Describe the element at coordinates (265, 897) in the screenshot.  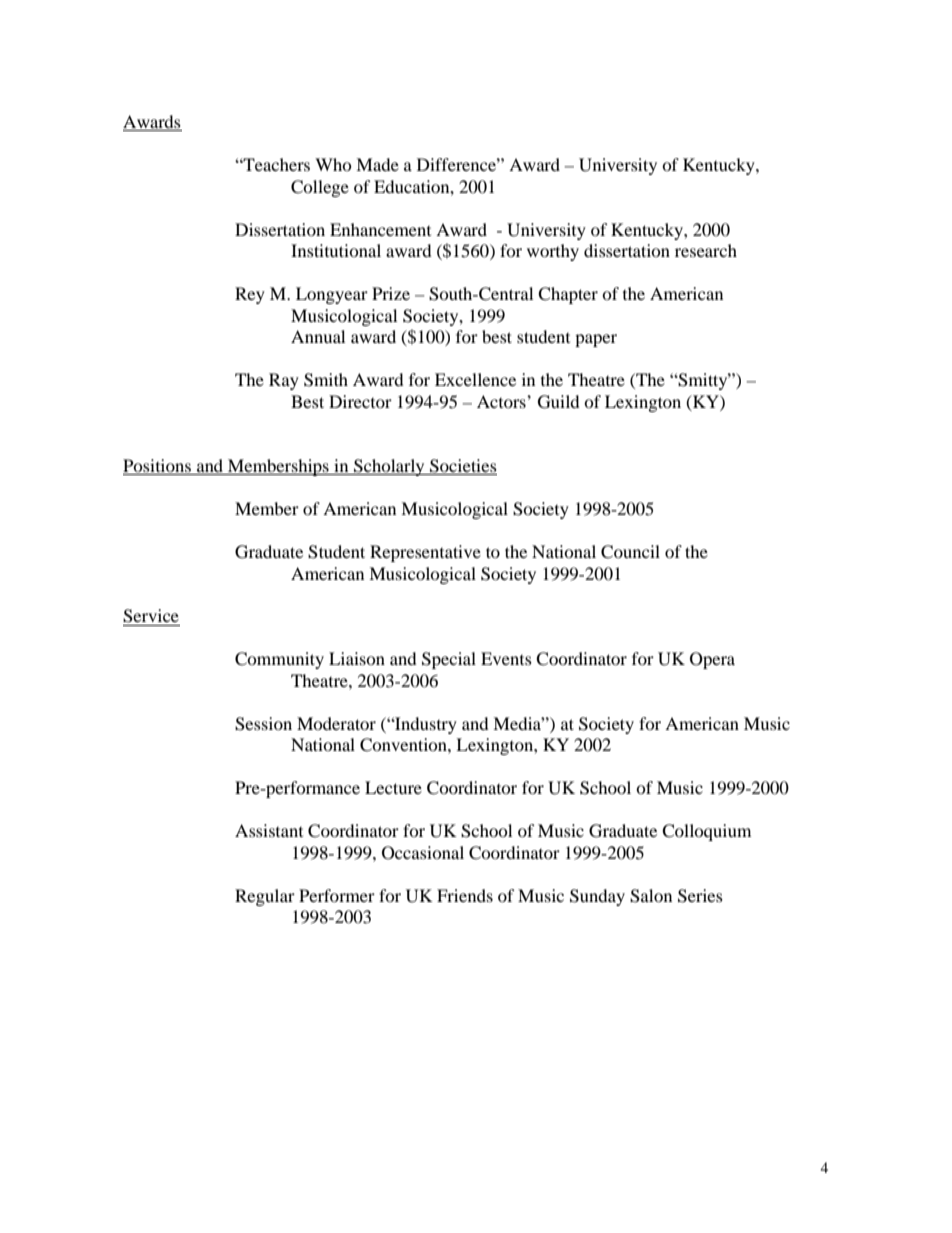
I see `Regular` at that location.
